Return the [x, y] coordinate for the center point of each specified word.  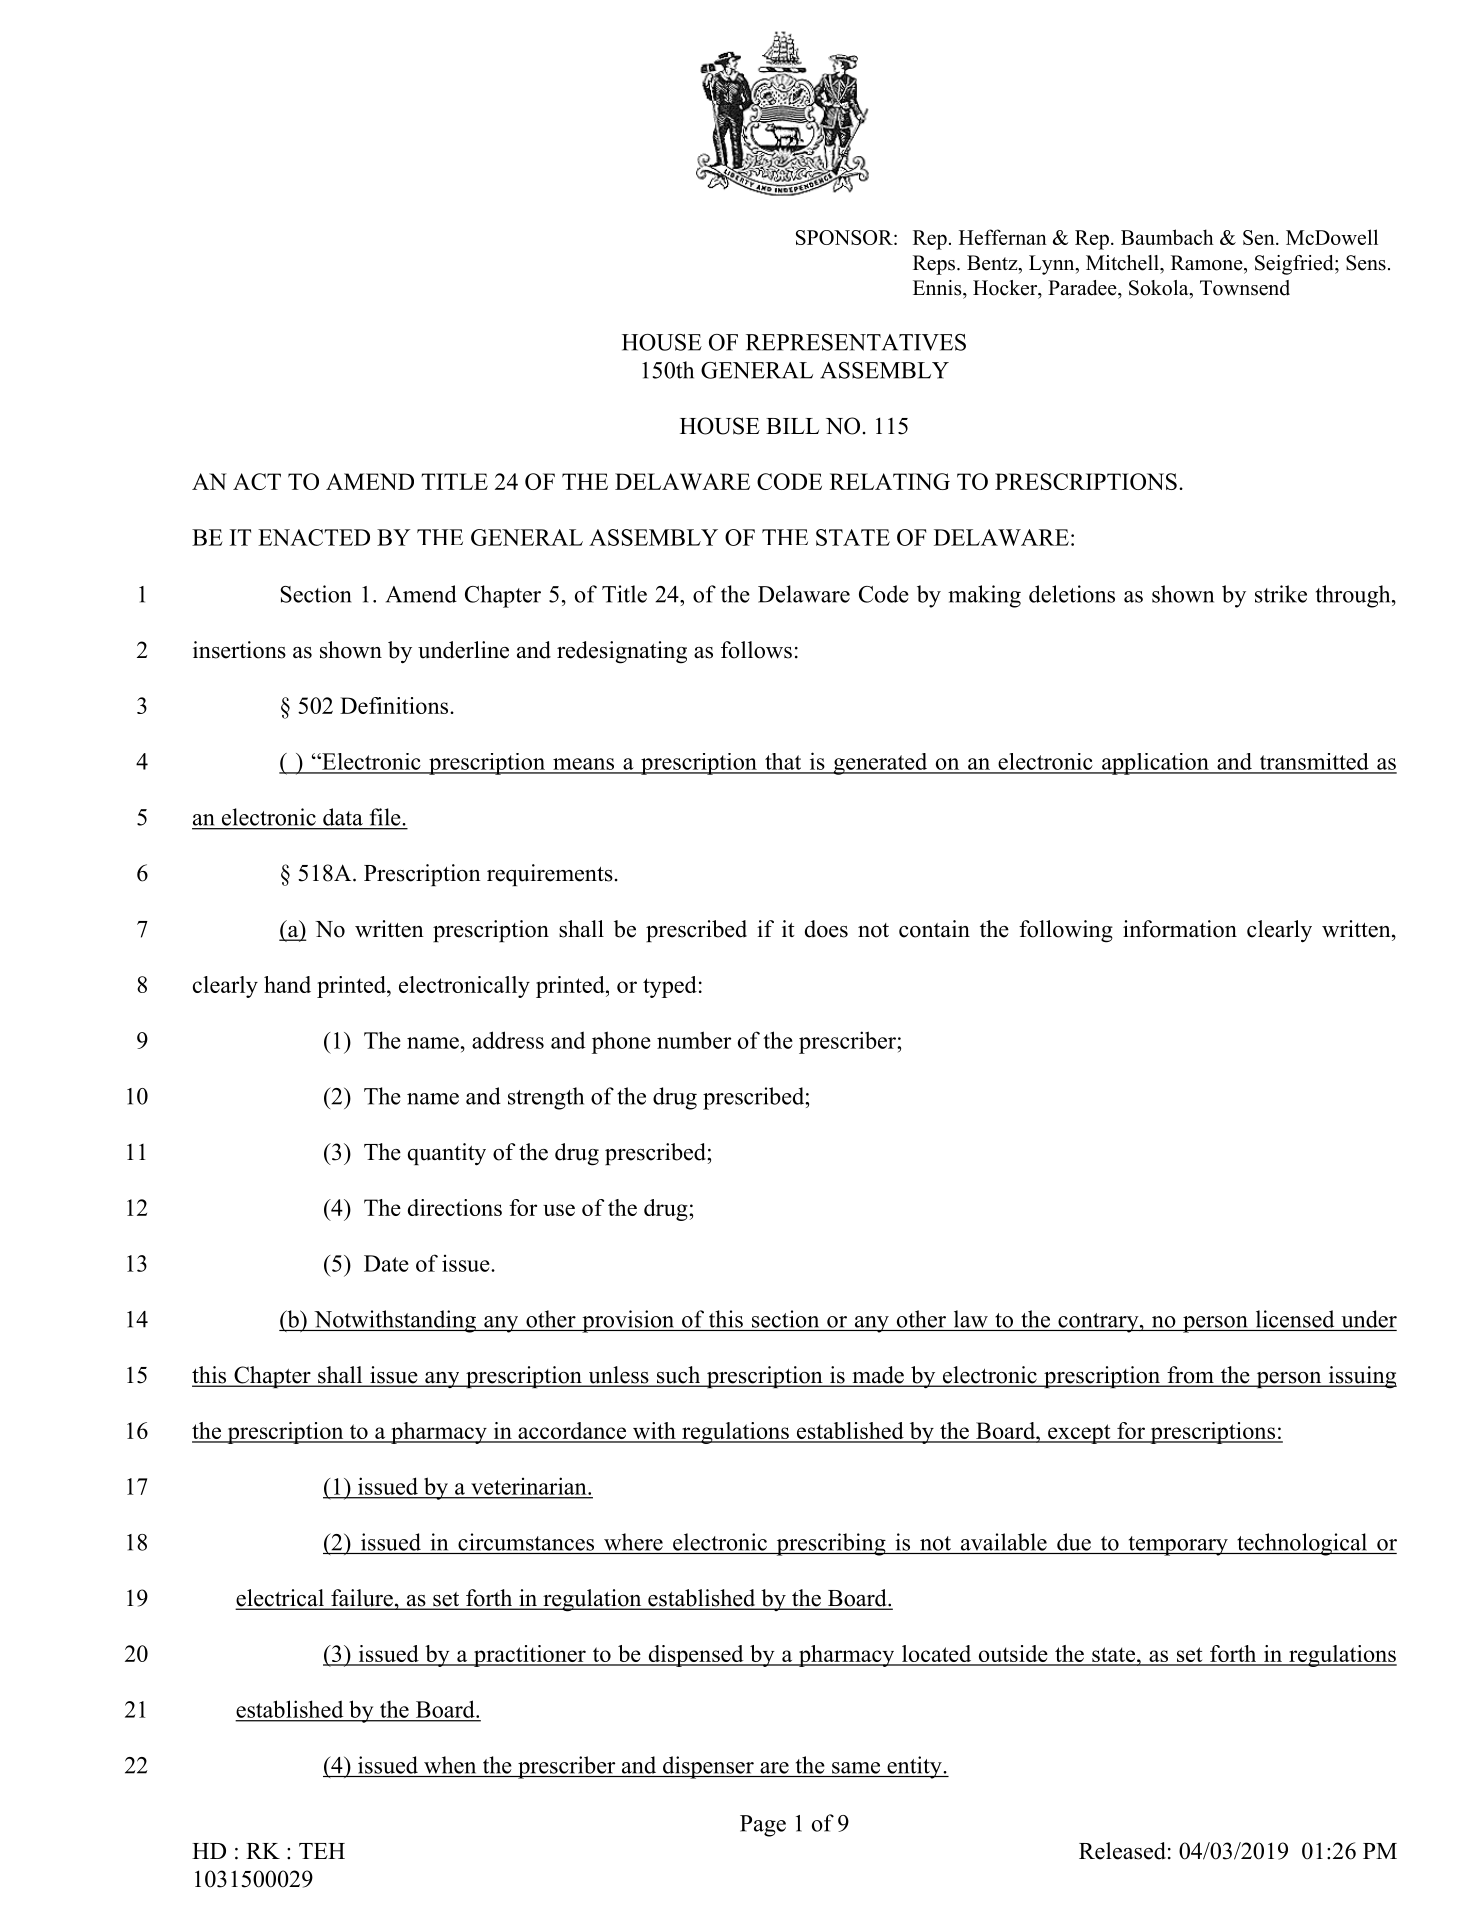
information [1180, 929]
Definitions [395, 705]
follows [756, 650]
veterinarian [530, 1486]
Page [763, 1826]
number [694, 1040]
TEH [322, 1851]
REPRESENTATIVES [856, 342]
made [878, 1376]
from [1190, 1376]
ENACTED [314, 537]
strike [1281, 594]
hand [287, 984]
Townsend [1245, 288]
